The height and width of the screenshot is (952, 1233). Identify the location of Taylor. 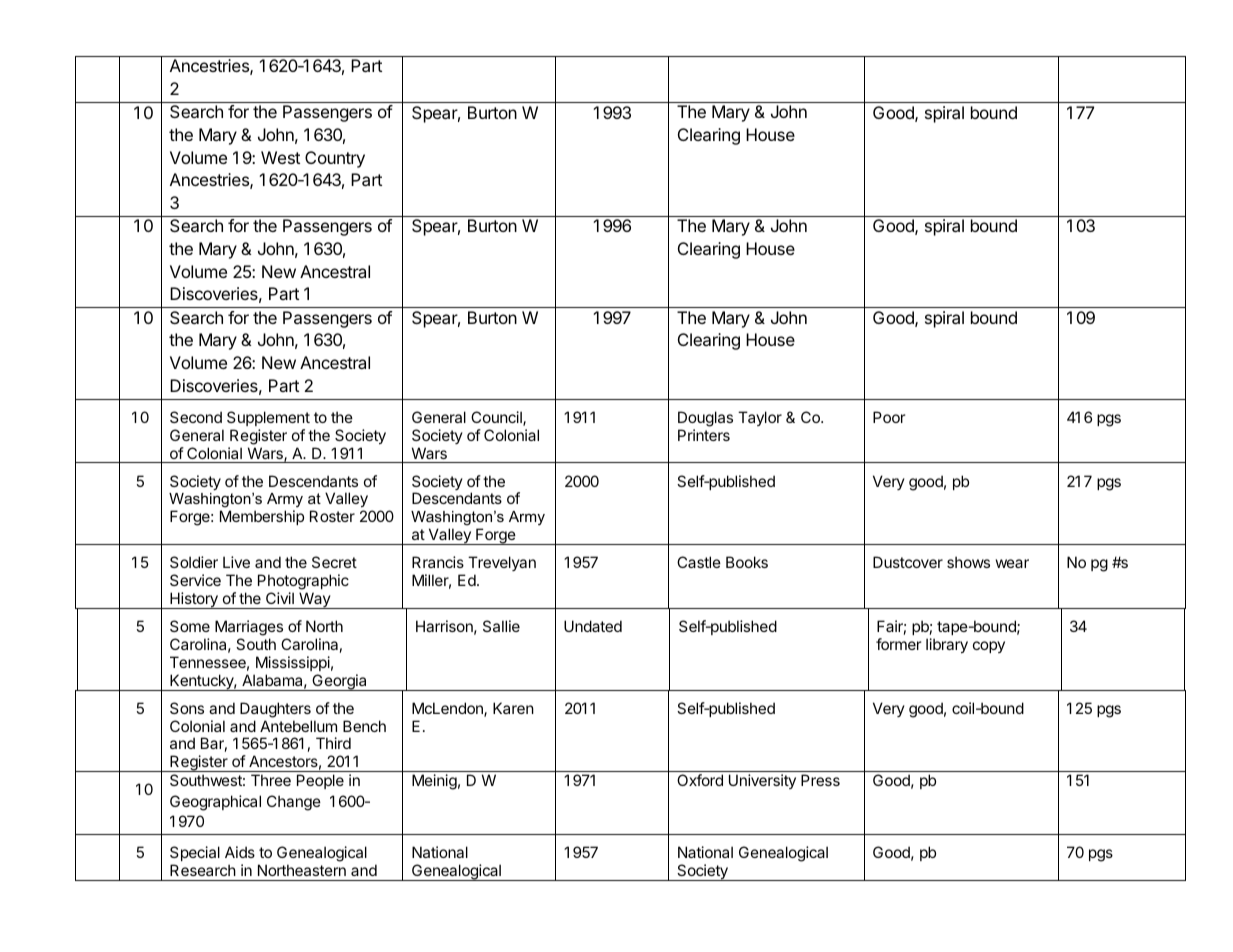
(760, 418).
